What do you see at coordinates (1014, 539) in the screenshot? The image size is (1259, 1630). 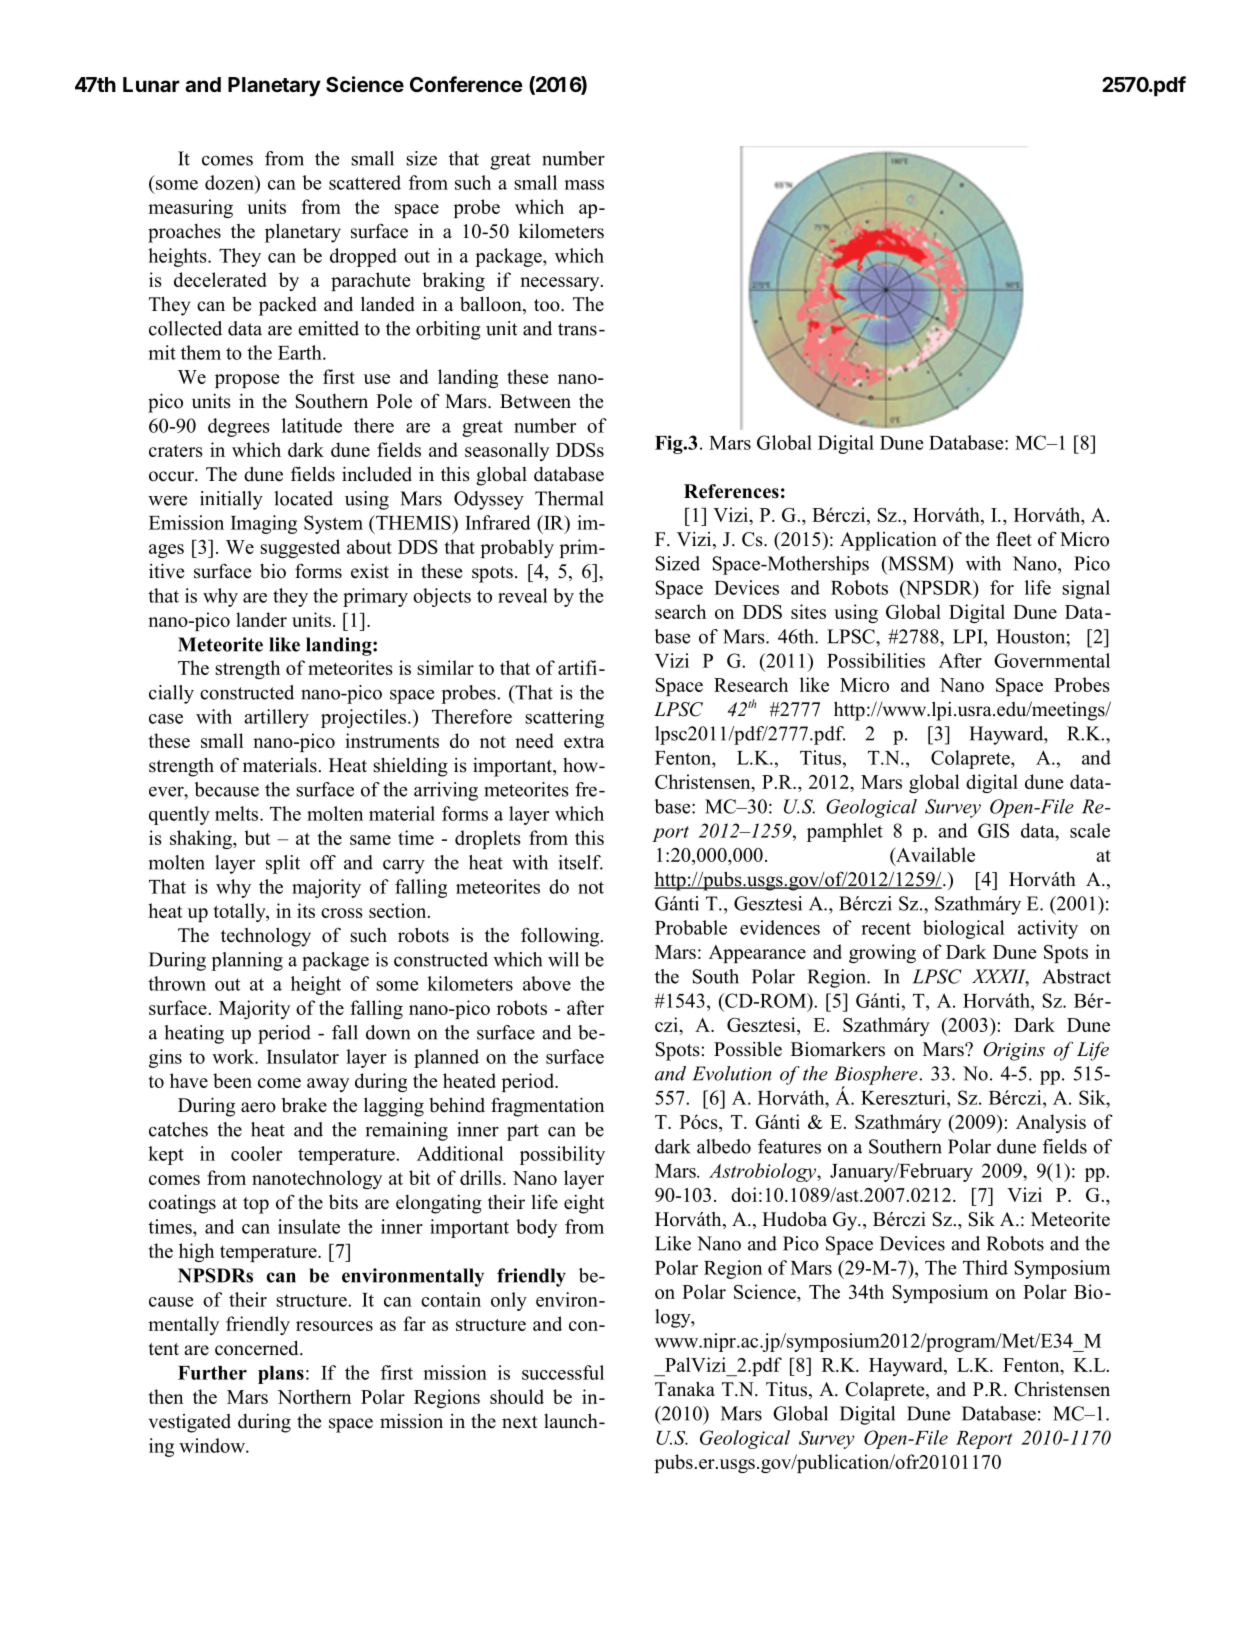 I see `fleet` at bounding box center [1014, 539].
